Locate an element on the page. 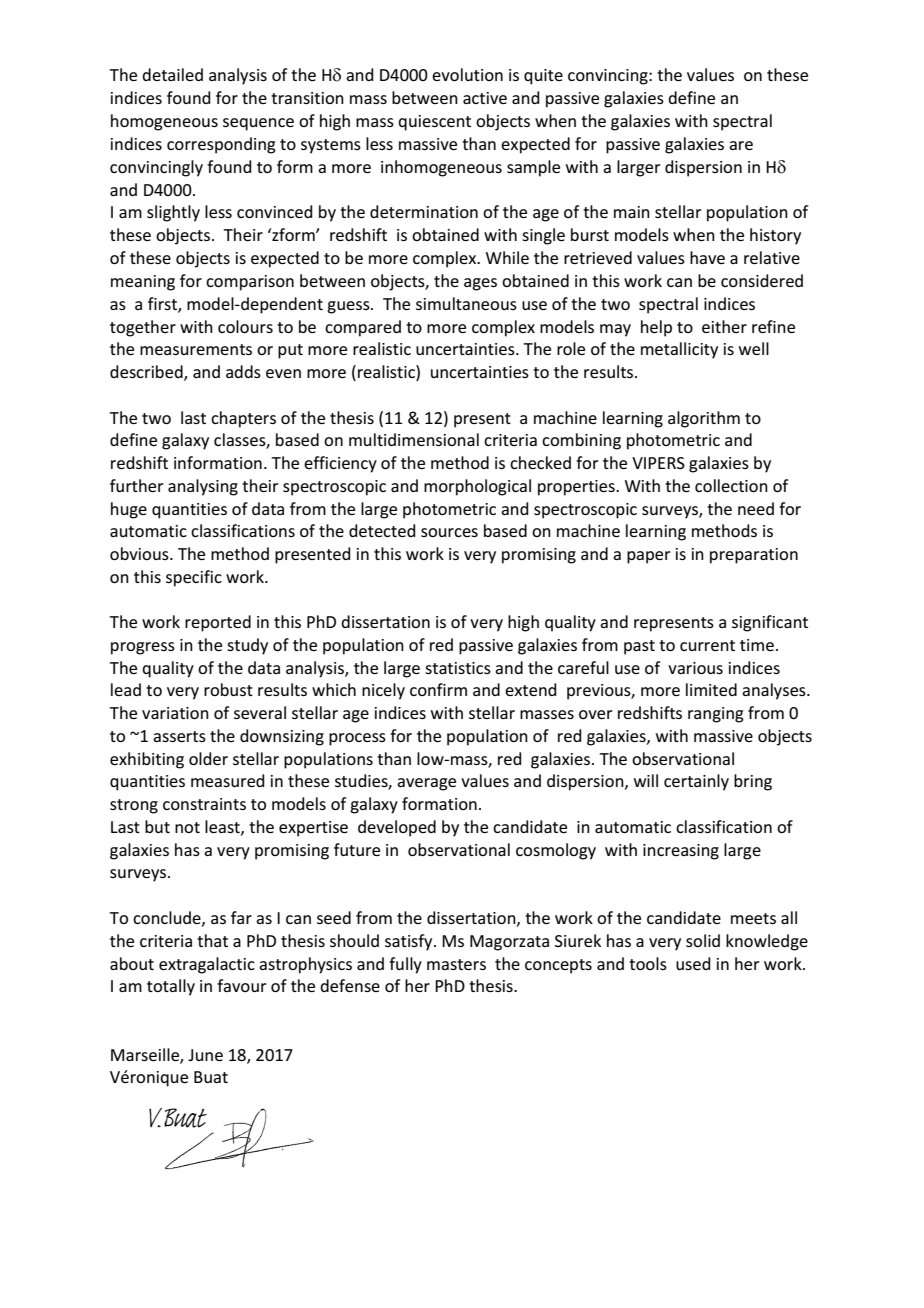 This image has width=924, height=1308. morphological is located at coordinates (477, 487).
